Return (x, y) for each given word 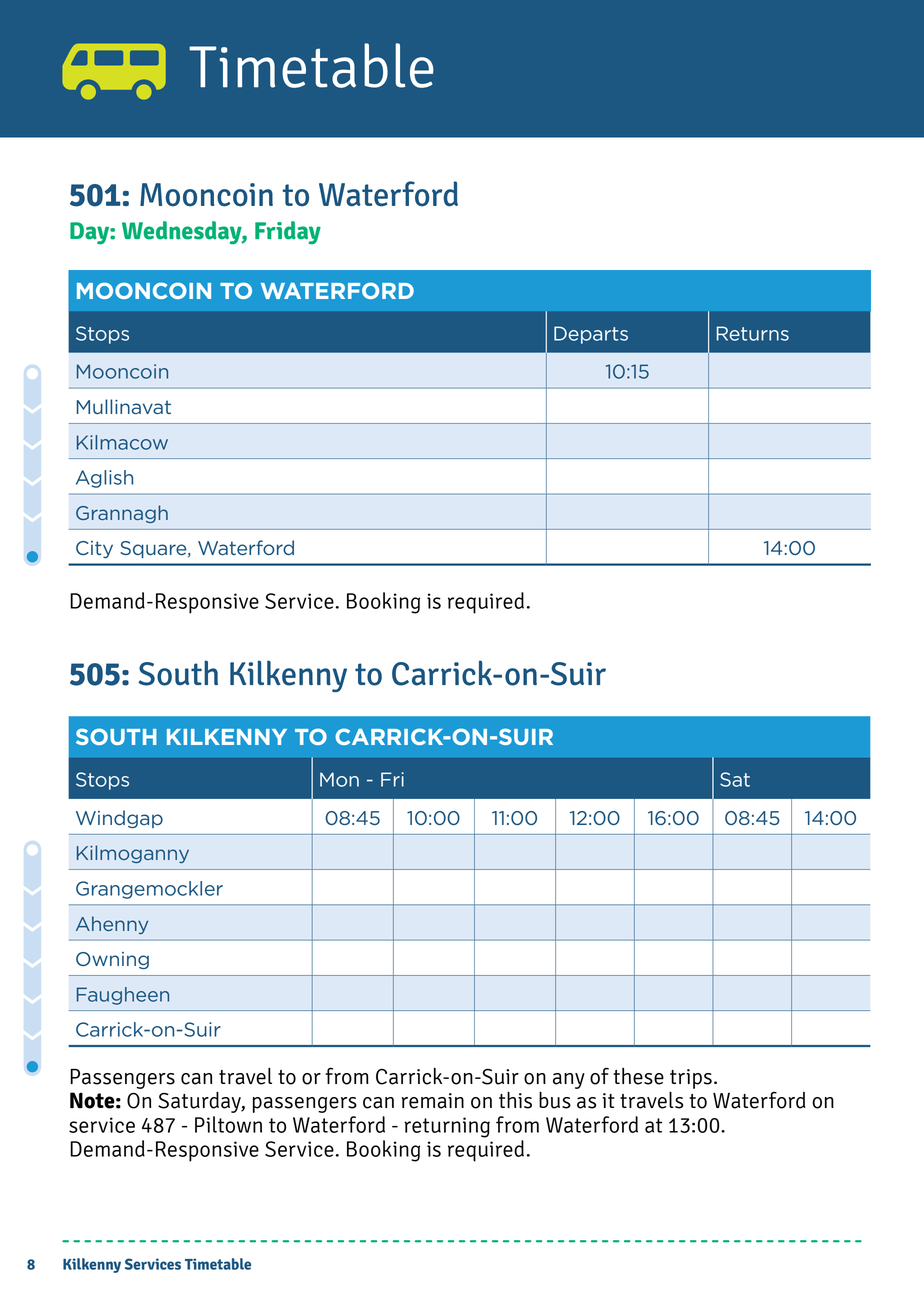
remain (433, 1101)
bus (555, 1100)
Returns (753, 333)
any (569, 1081)
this (515, 1100)
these (638, 1076)
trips (691, 1079)
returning (447, 1127)
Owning (112, 960)
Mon (339, 779)
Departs (591, 335)
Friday (288, 233)
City (94, 550)
